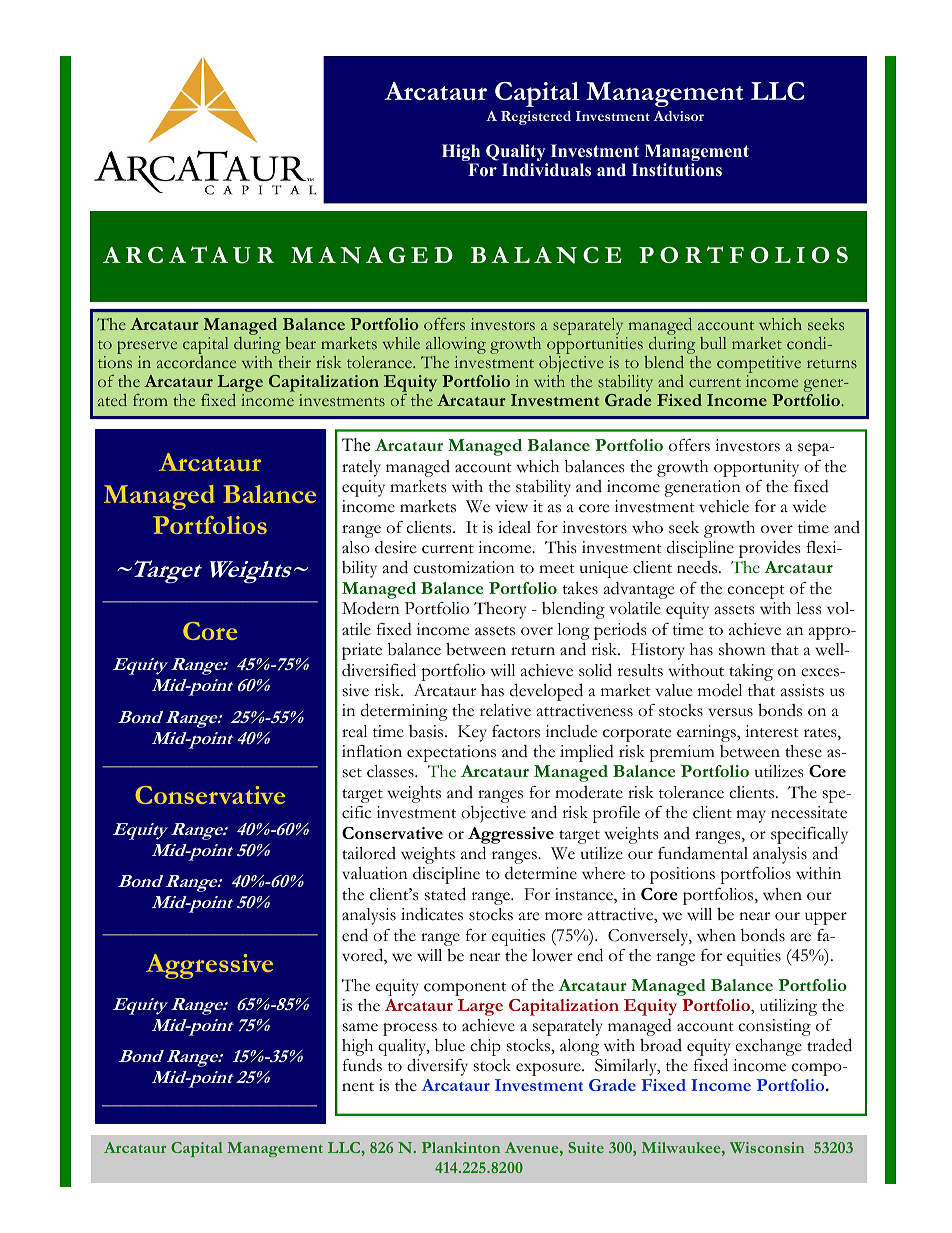 The width and height of the image is (952, 1233). What do you see at coordinates (703, 853) in the image?
I see `fundamental` at bounding box center [703, 853].
